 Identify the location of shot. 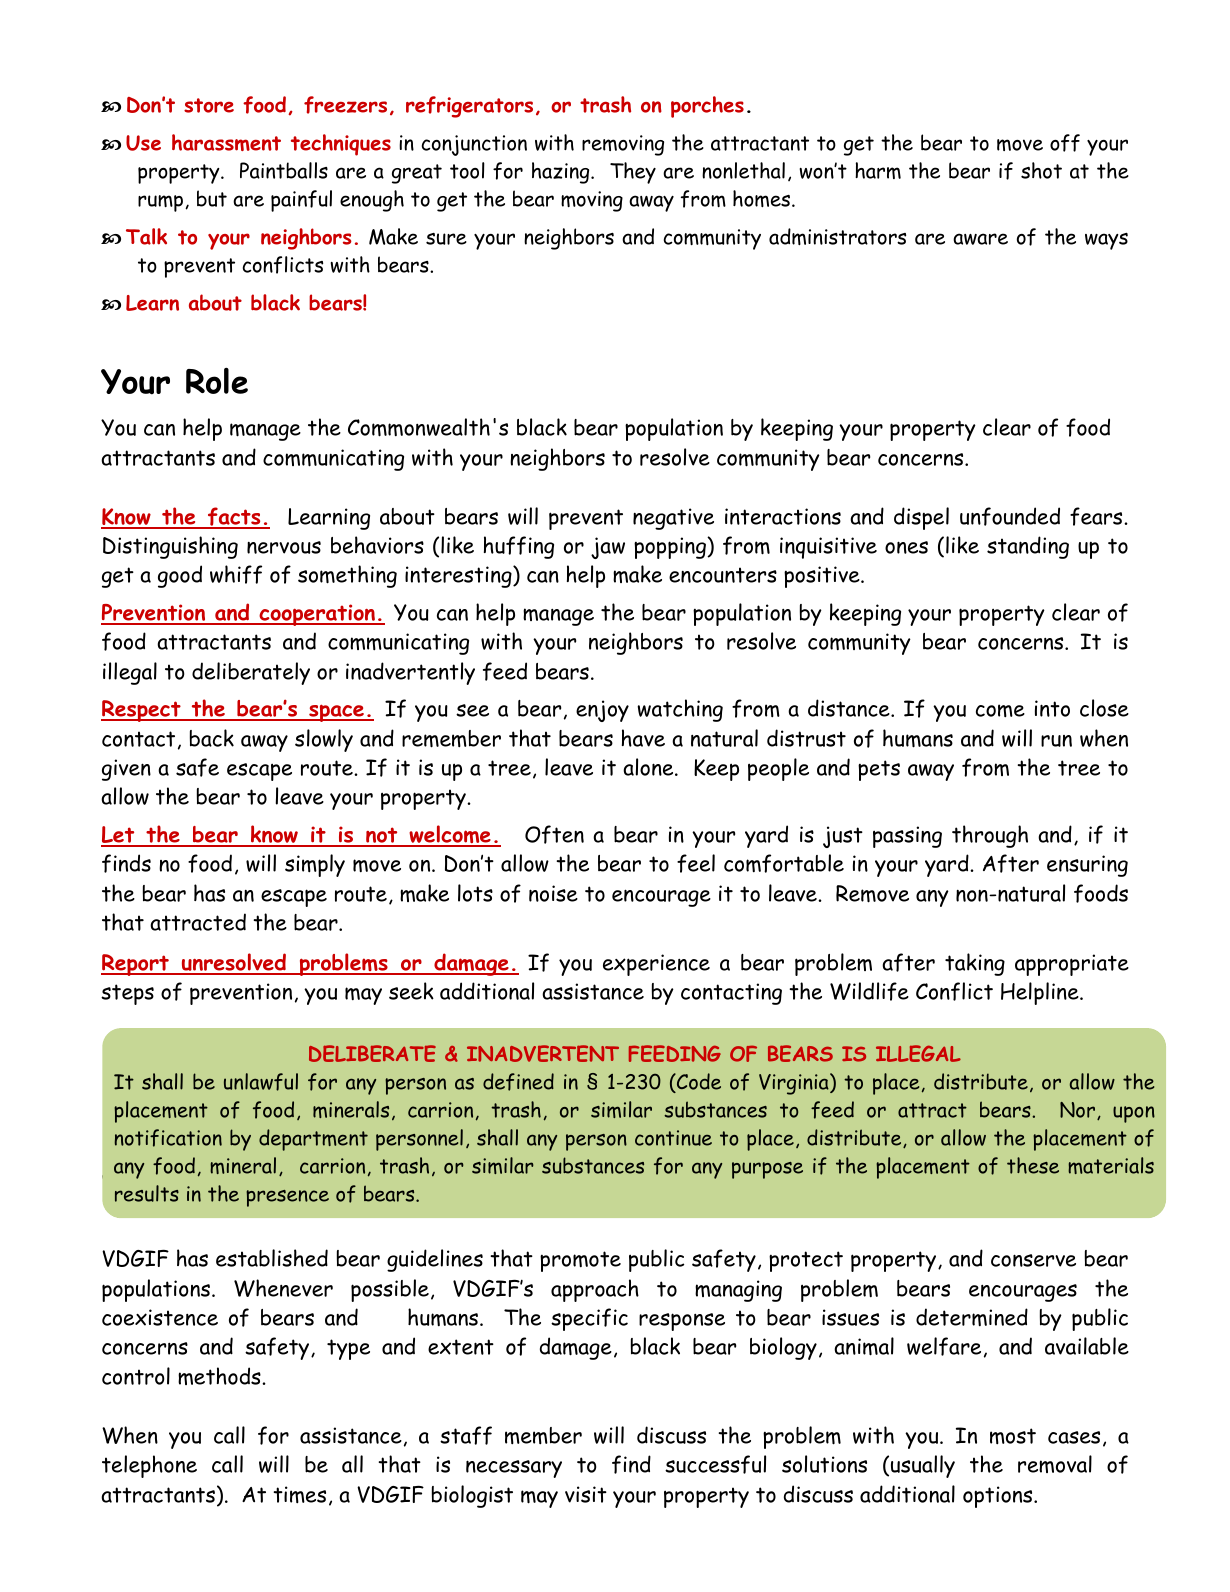
(1041, 170).
